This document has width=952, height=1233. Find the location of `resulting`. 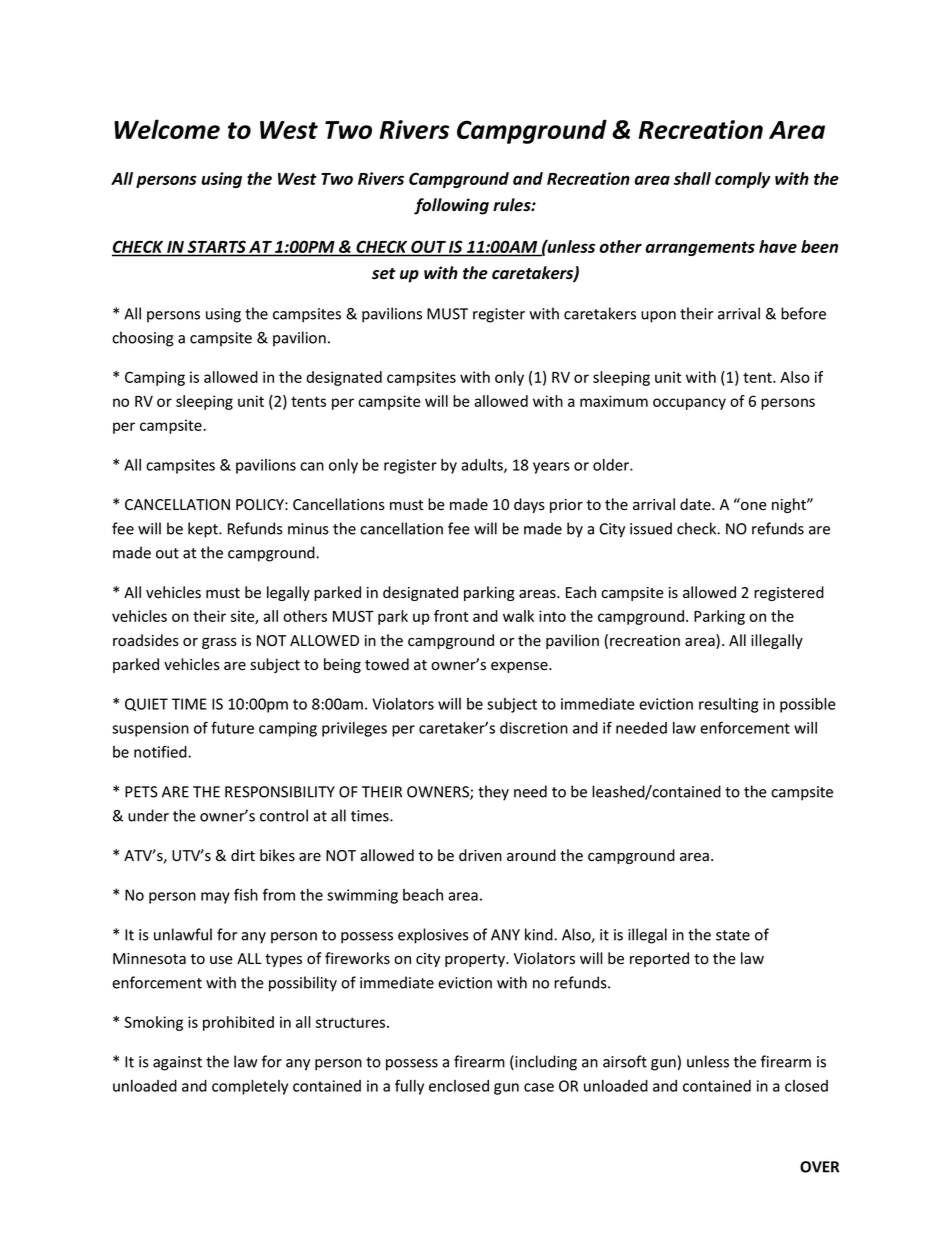

resulting is located at coordinates (729, 705).
